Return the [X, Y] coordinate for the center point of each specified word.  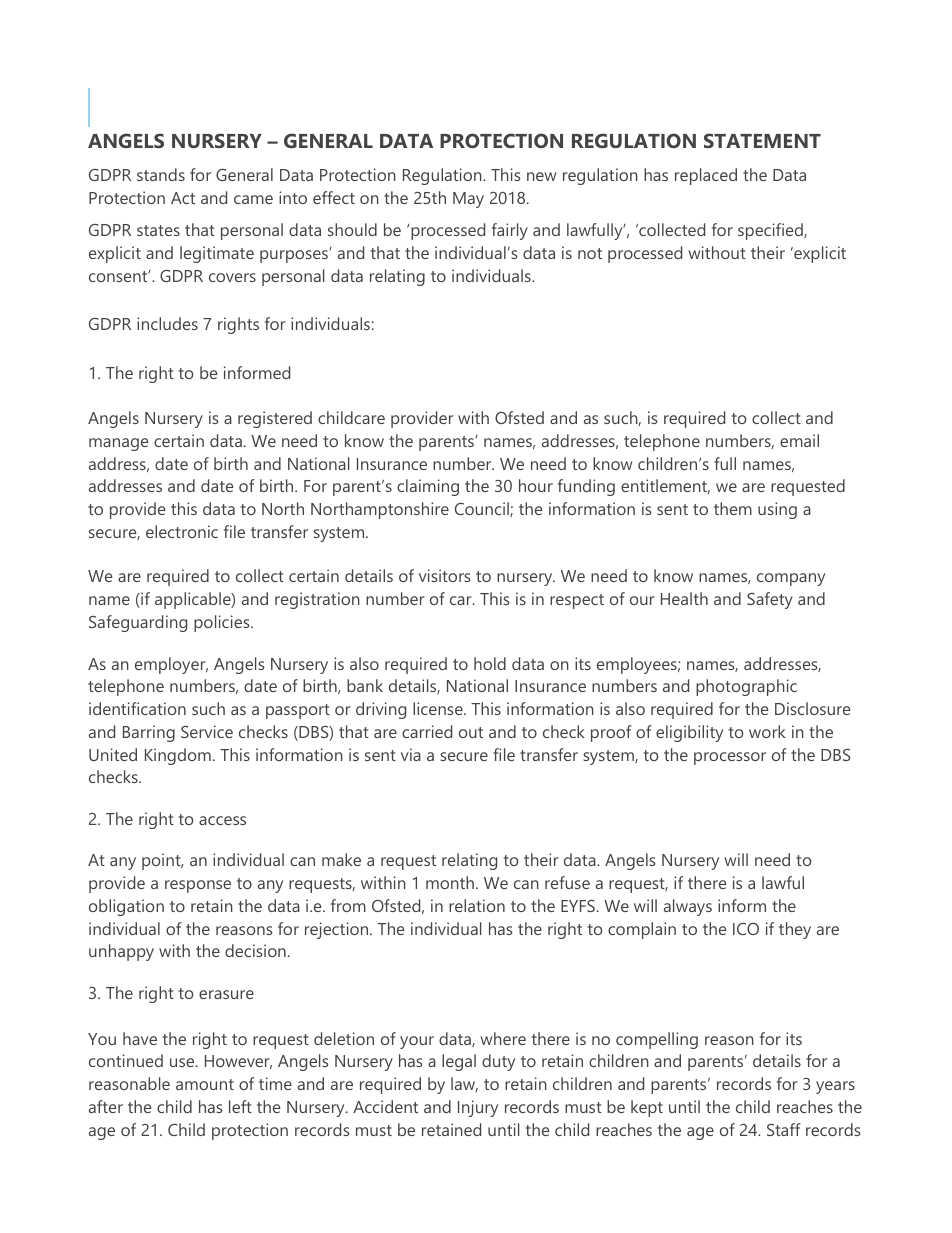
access [222, 820]
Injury [478, 1108]
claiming [428, 487]
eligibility [689, 733]
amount [205, 1084]
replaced [706, 176]
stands [161, 174]
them [733, 508]
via [411, 754]
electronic [182, 531]
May [468, 200]
